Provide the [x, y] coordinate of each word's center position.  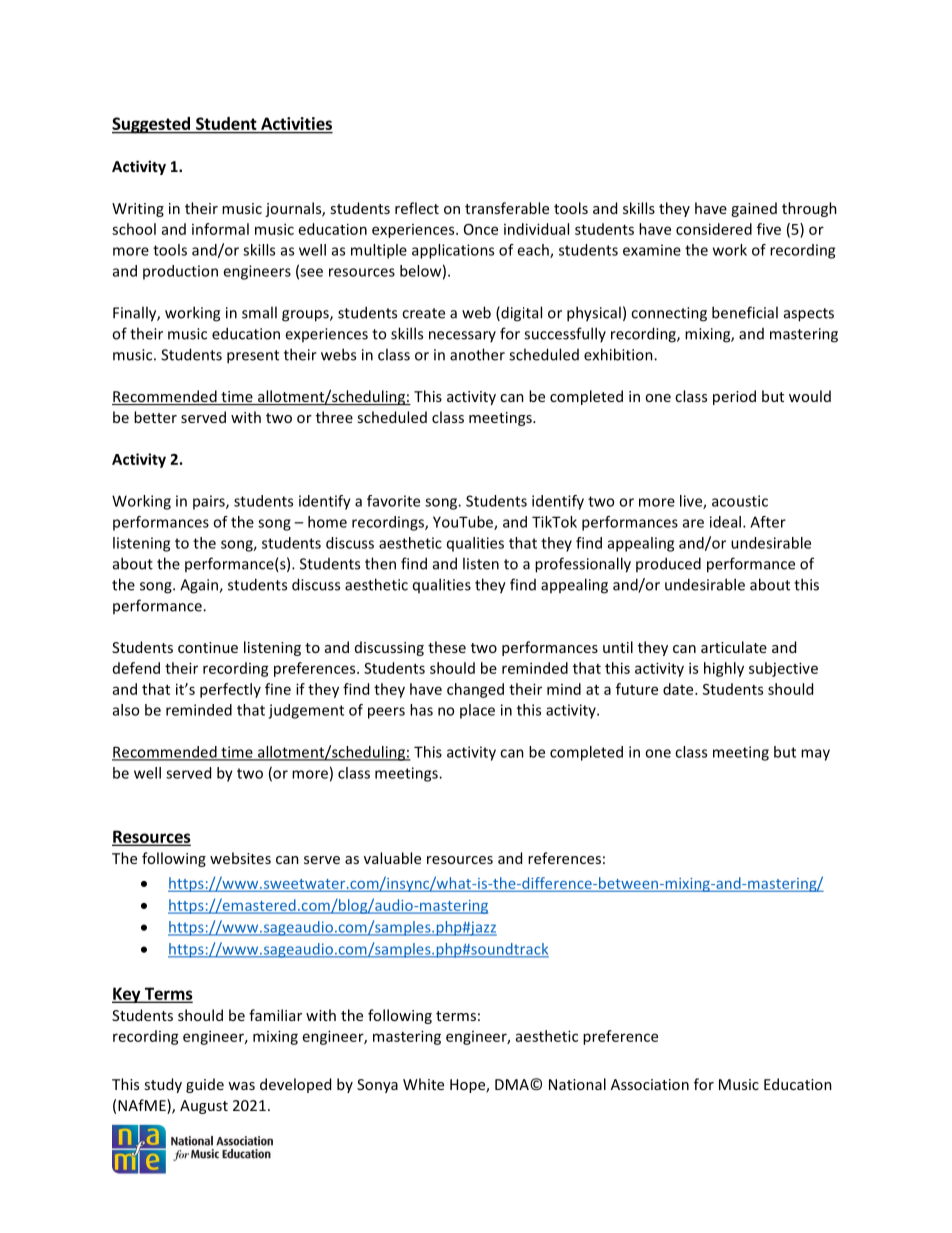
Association [650, 1084]
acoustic [740, 501]
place [477, 711]
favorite [393, 501]
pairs [210, 502]
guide [205, 1085]
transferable [507, 208]
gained [754, 209]
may [815, 755]
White [423, 1084]
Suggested [152, 125]
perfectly [230, 690]
